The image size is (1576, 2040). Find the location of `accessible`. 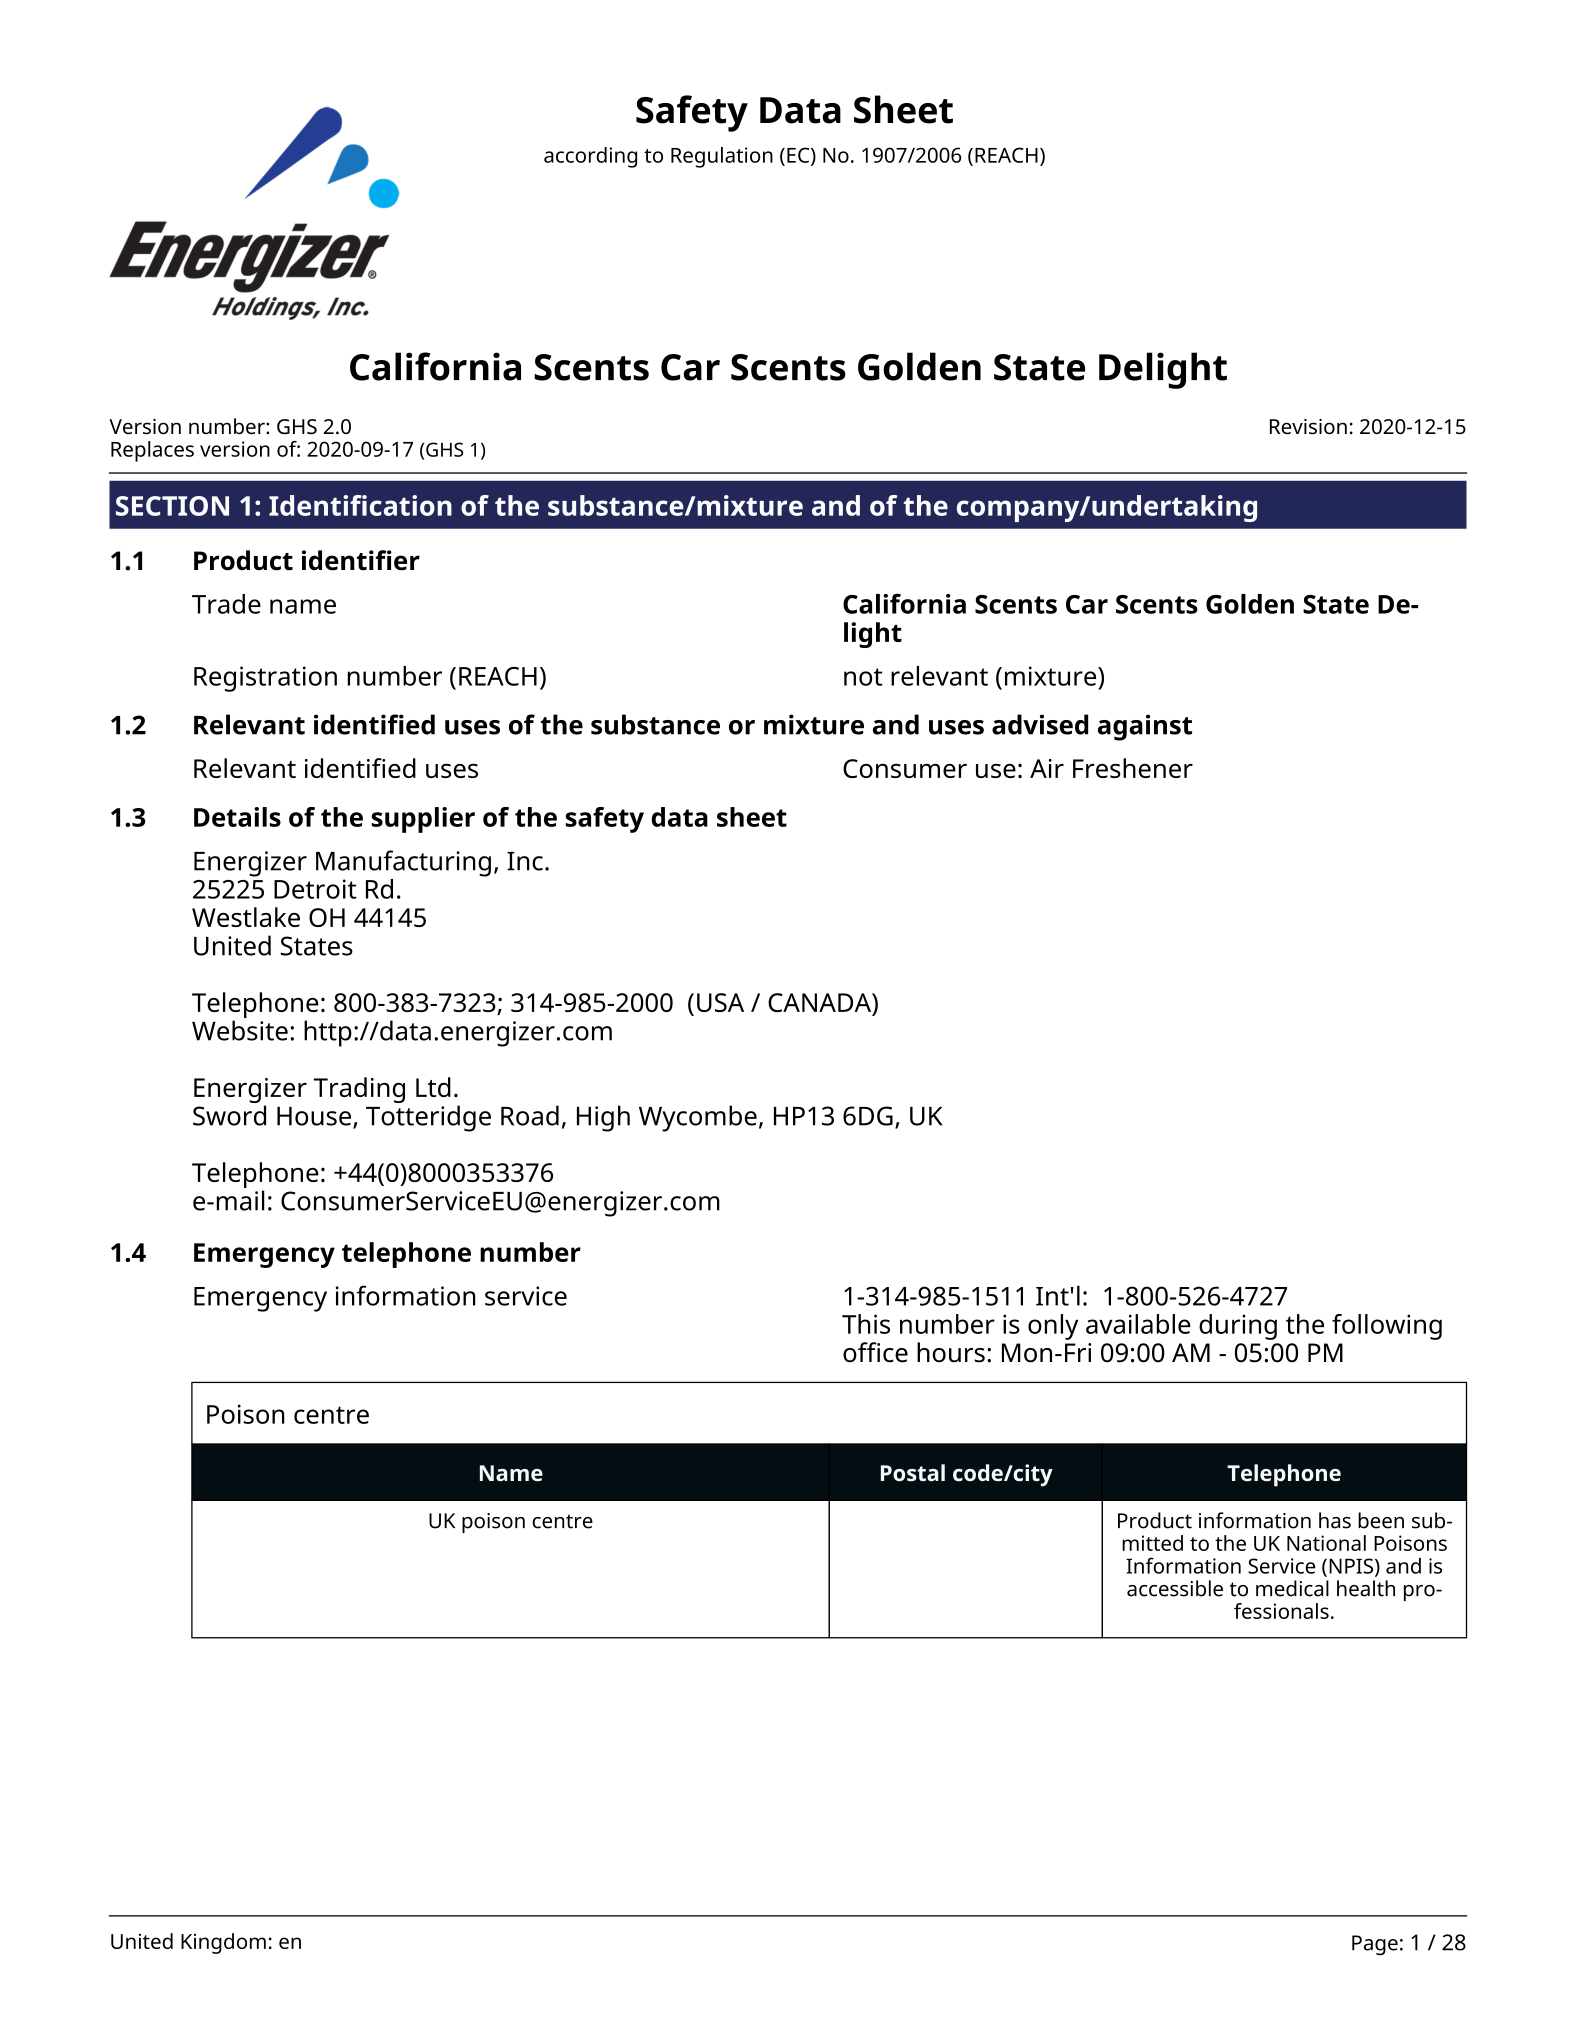

accessible is located at coordinates (1175, 1588).
